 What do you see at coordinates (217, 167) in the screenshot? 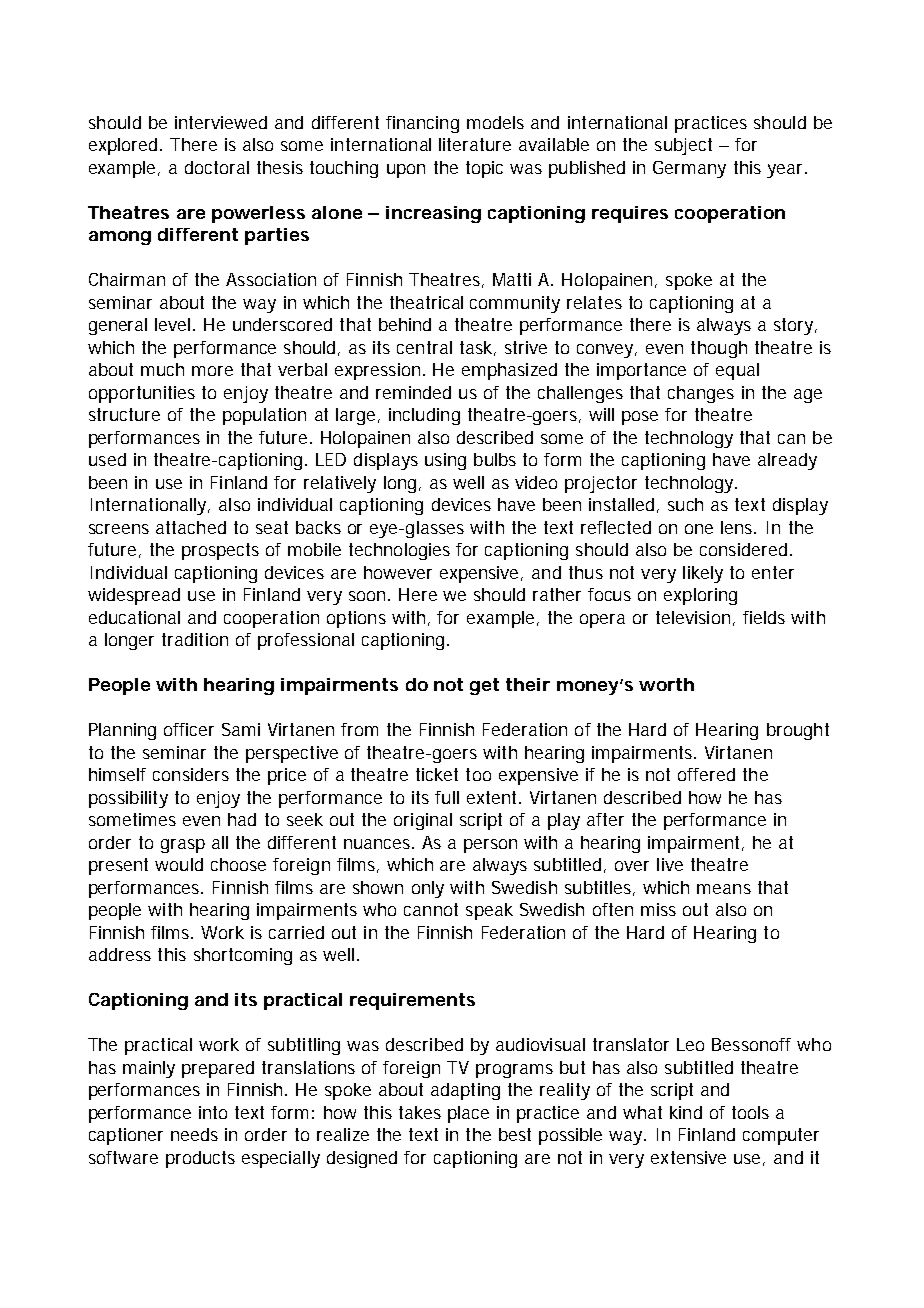
I see `doctoral` at bounding box center [217, 167].
